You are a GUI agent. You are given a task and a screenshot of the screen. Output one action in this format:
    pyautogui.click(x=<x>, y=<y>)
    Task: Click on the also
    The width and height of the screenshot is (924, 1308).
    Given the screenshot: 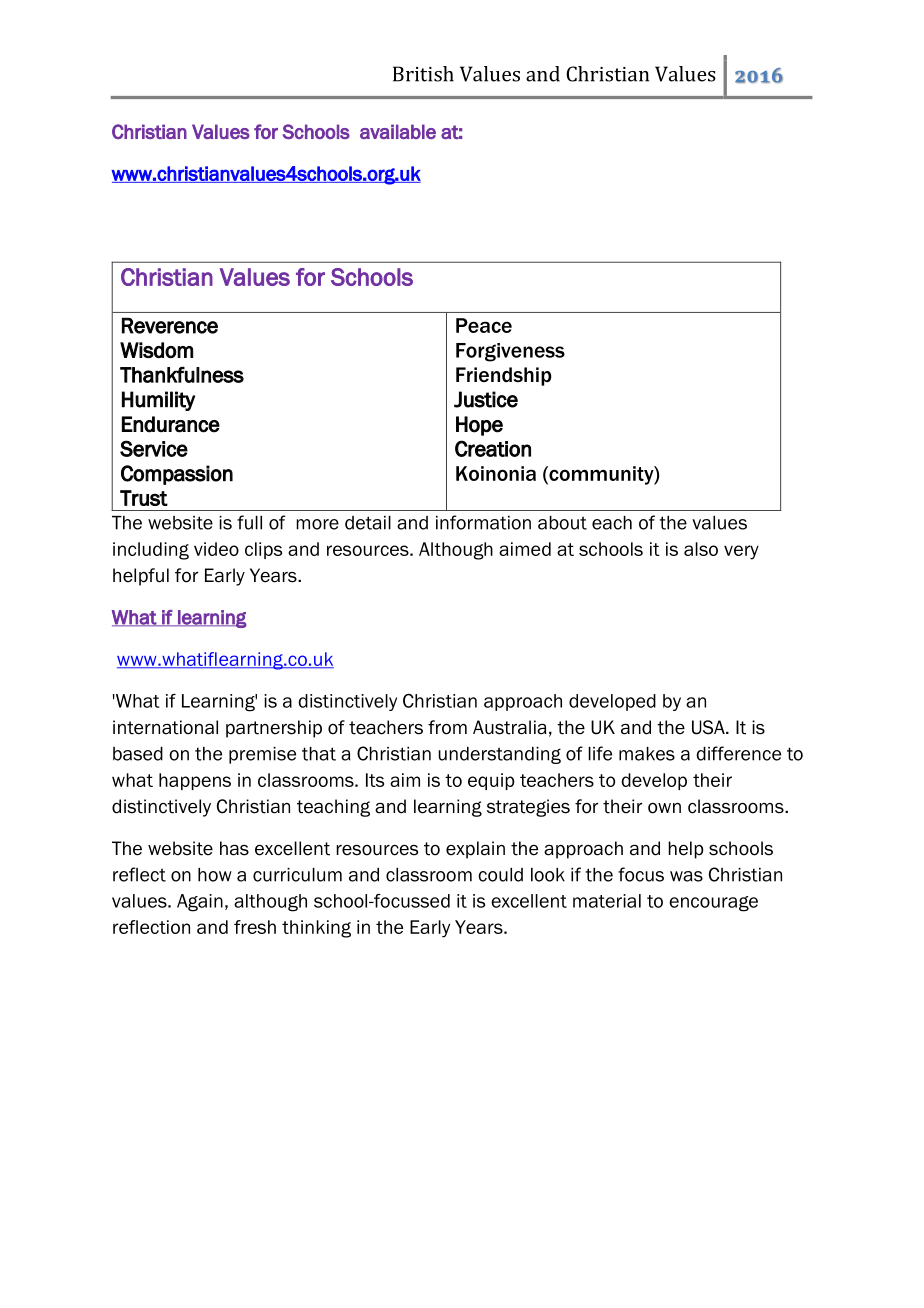 What is the action you would take?
    pyautogui.click(x=701, y=549)
